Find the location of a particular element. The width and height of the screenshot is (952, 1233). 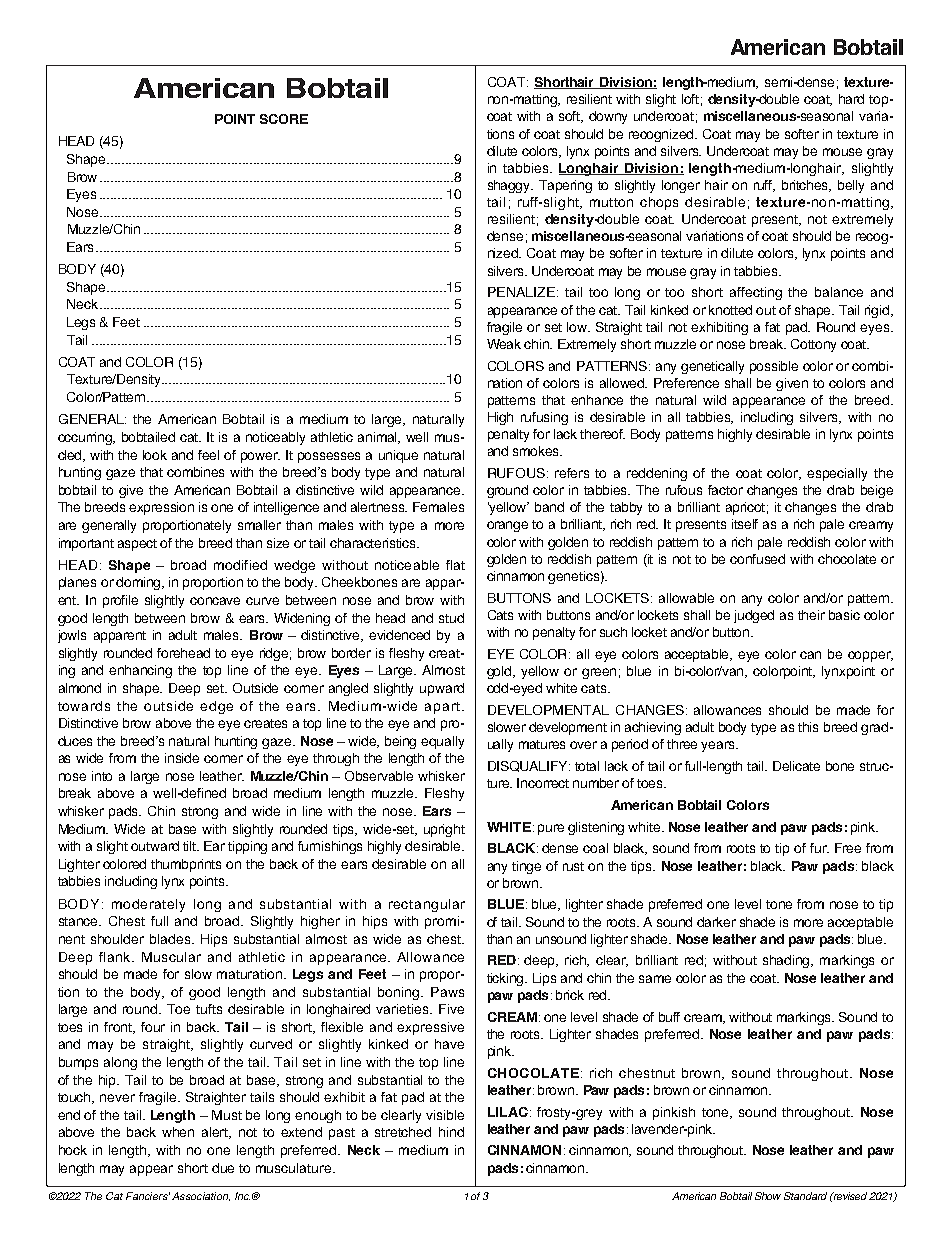

Show is located at coordinates (768, 1196).
